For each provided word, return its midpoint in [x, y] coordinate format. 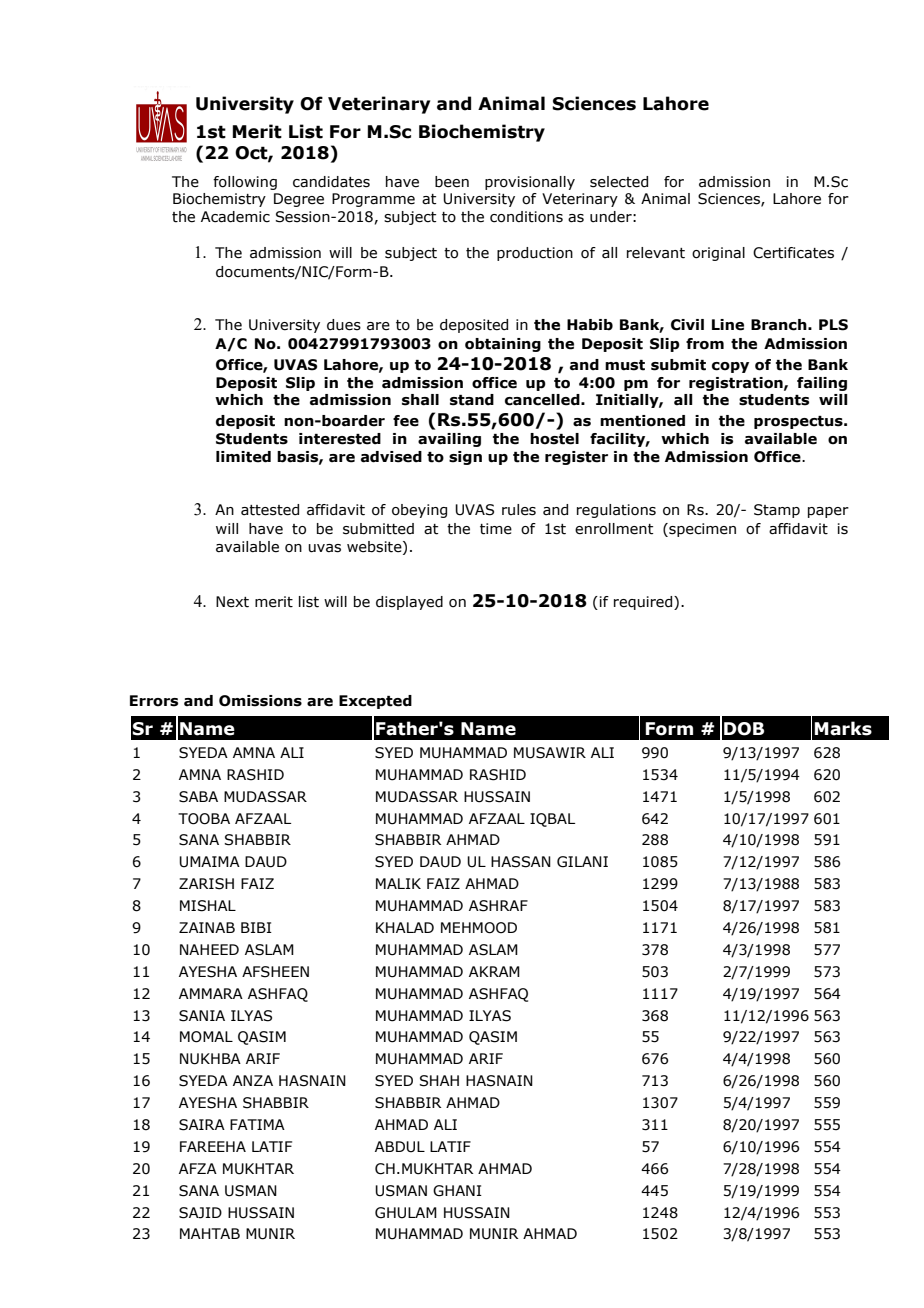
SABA [198, 797]
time [496, 529]
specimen [701, 530]
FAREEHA [213, 1146]
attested [270, 510]
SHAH [439, 1081]
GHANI [457, 1191]
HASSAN [521, 862]
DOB [744, 729]
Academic [235, 217]
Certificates [793, 253]
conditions [526, 217]
